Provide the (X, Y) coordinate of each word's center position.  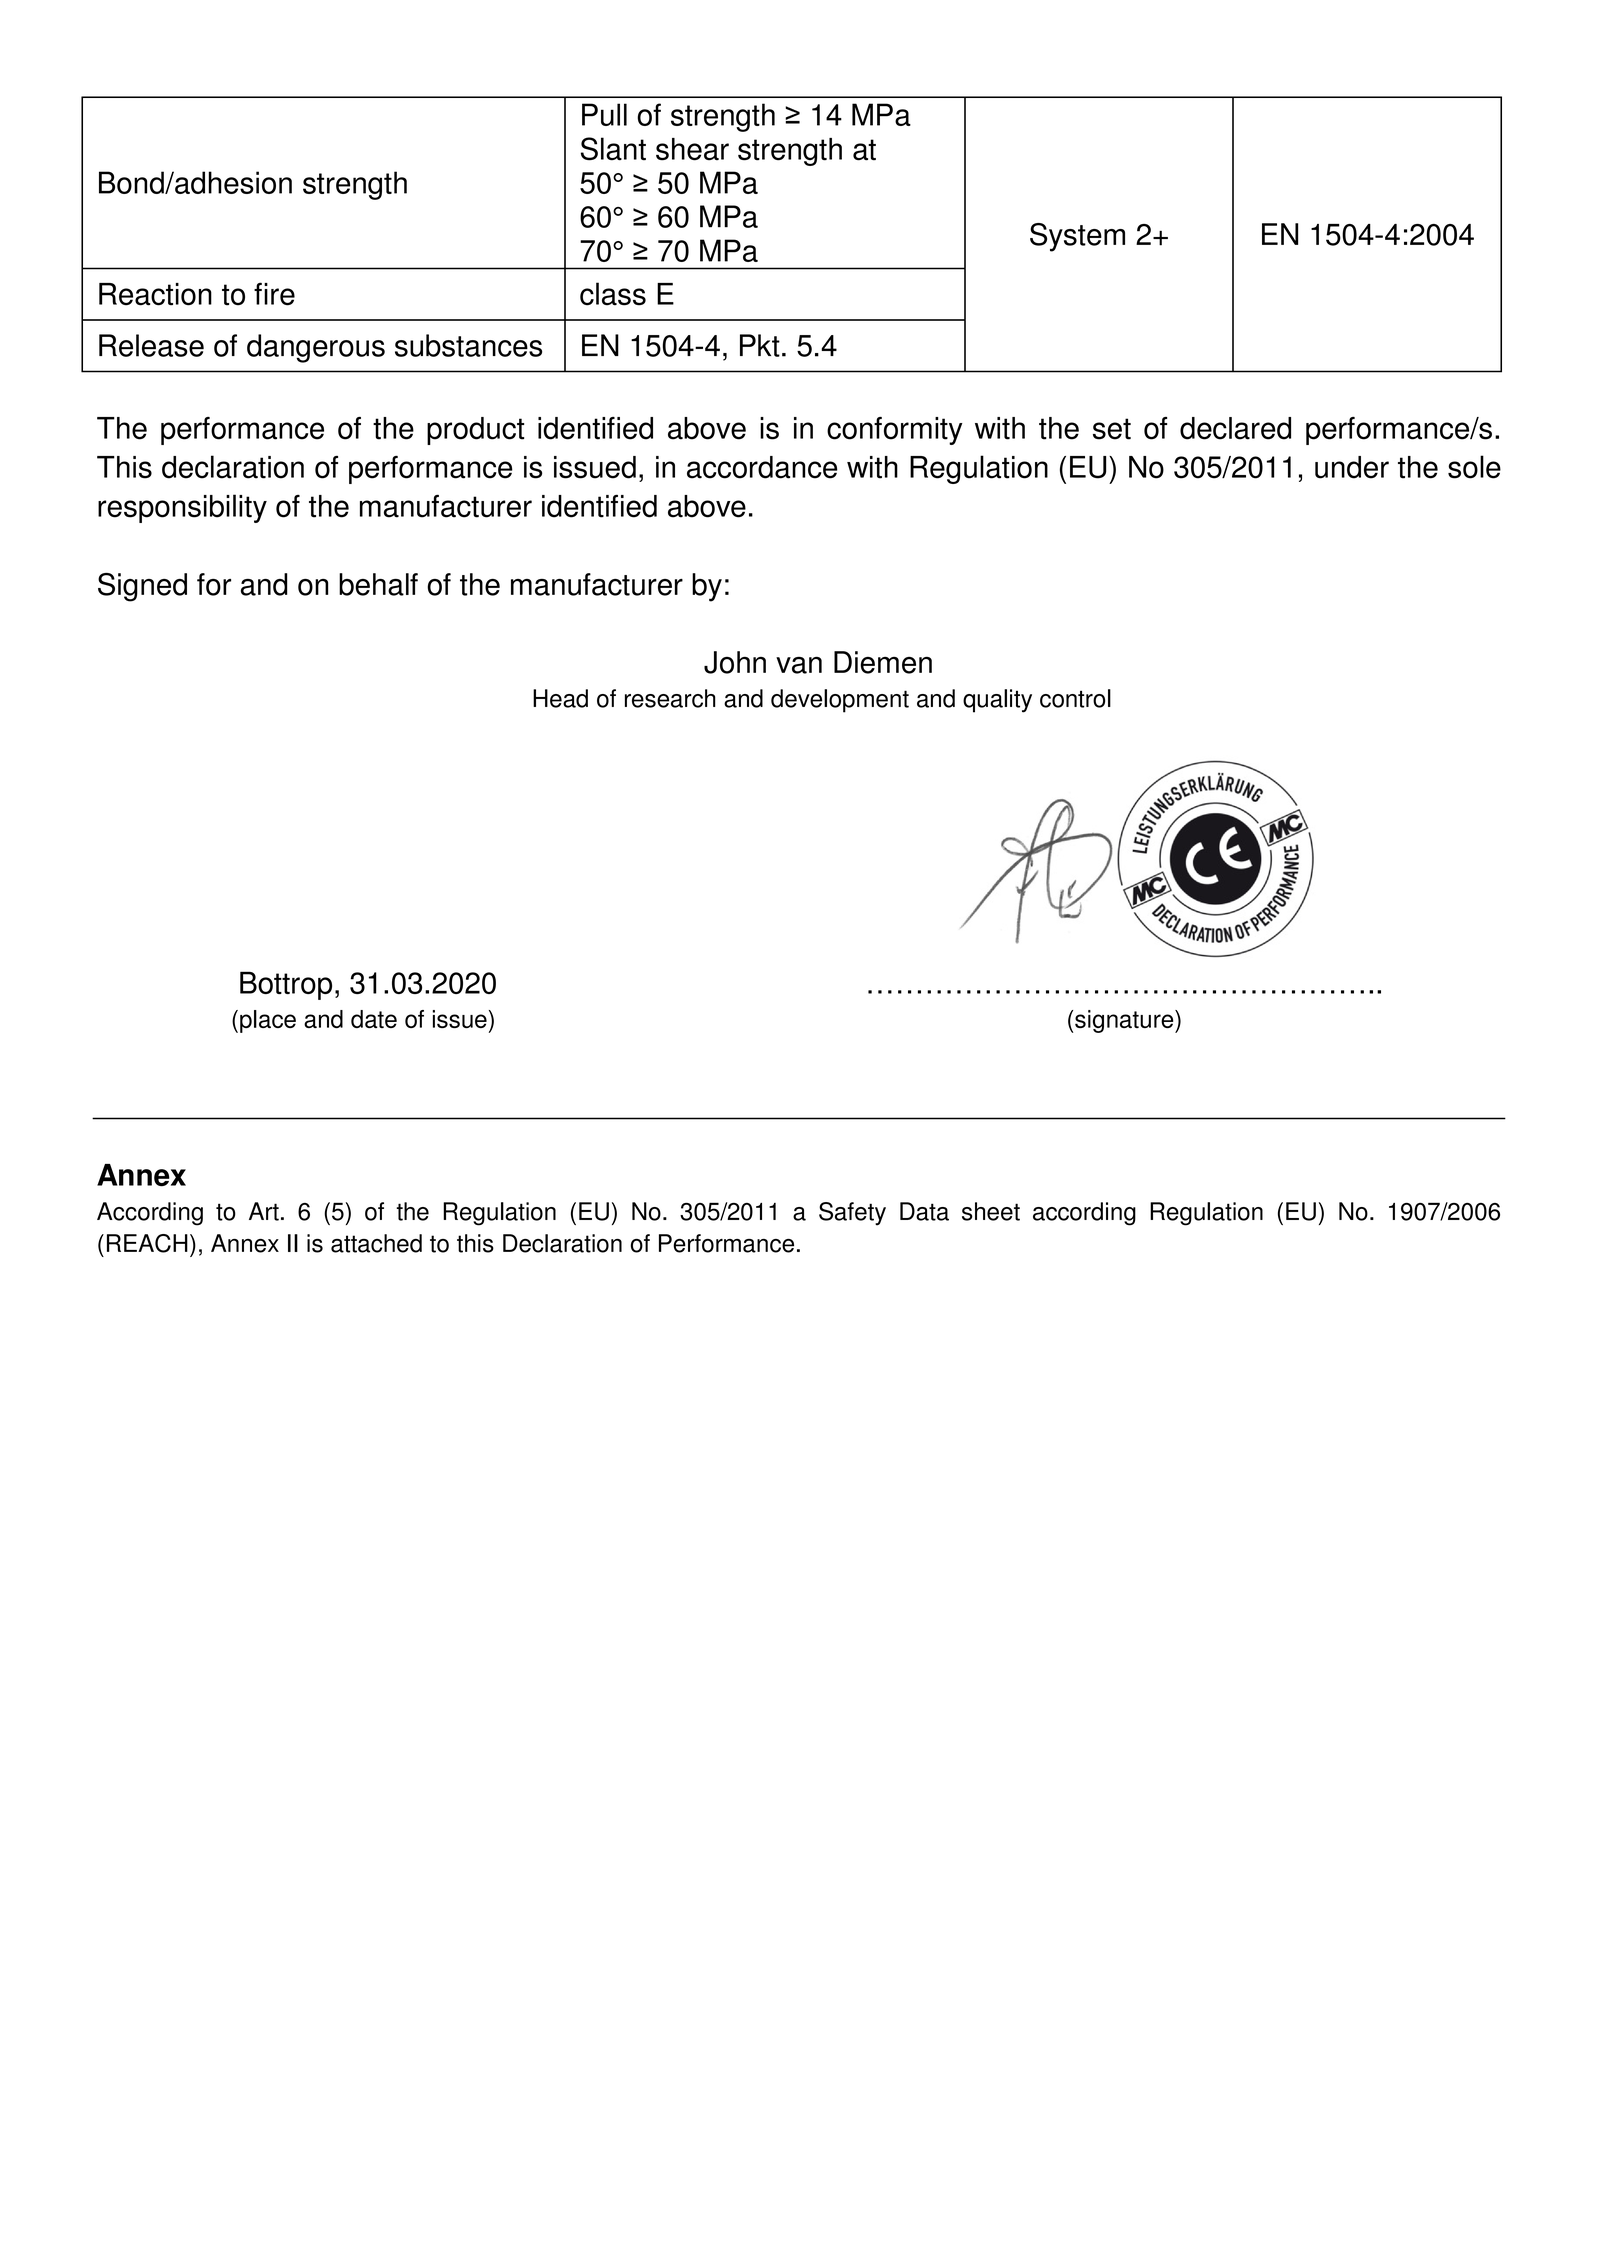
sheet (991, 1211)
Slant (613, 149)
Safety (852, 1214)
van (799, 665)
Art (264, 1211)
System (1077, 237)
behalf (378, 584)
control (1075, 698)
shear (692, 149)
